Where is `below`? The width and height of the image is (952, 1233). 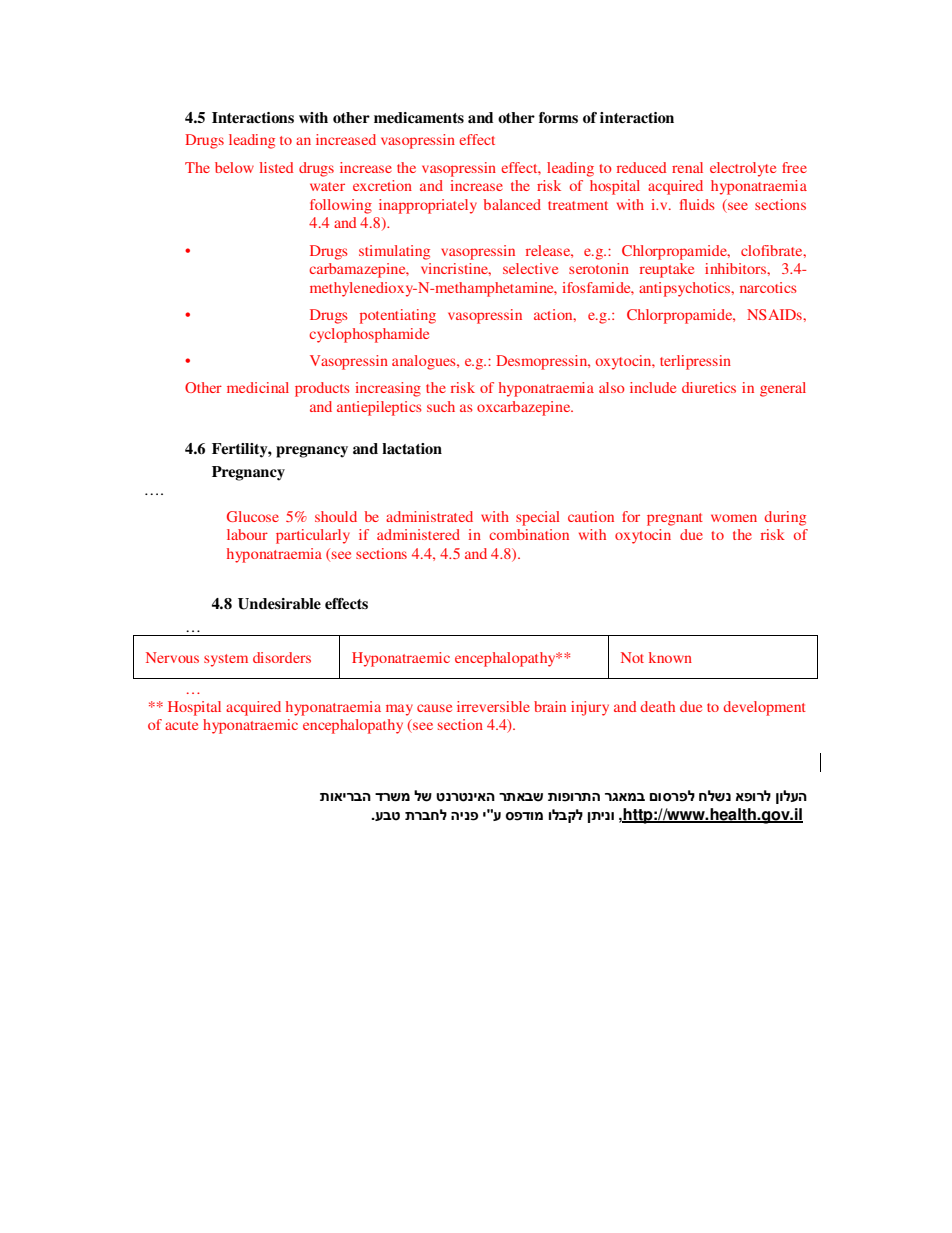 below is located at coordinates (234, 167).
